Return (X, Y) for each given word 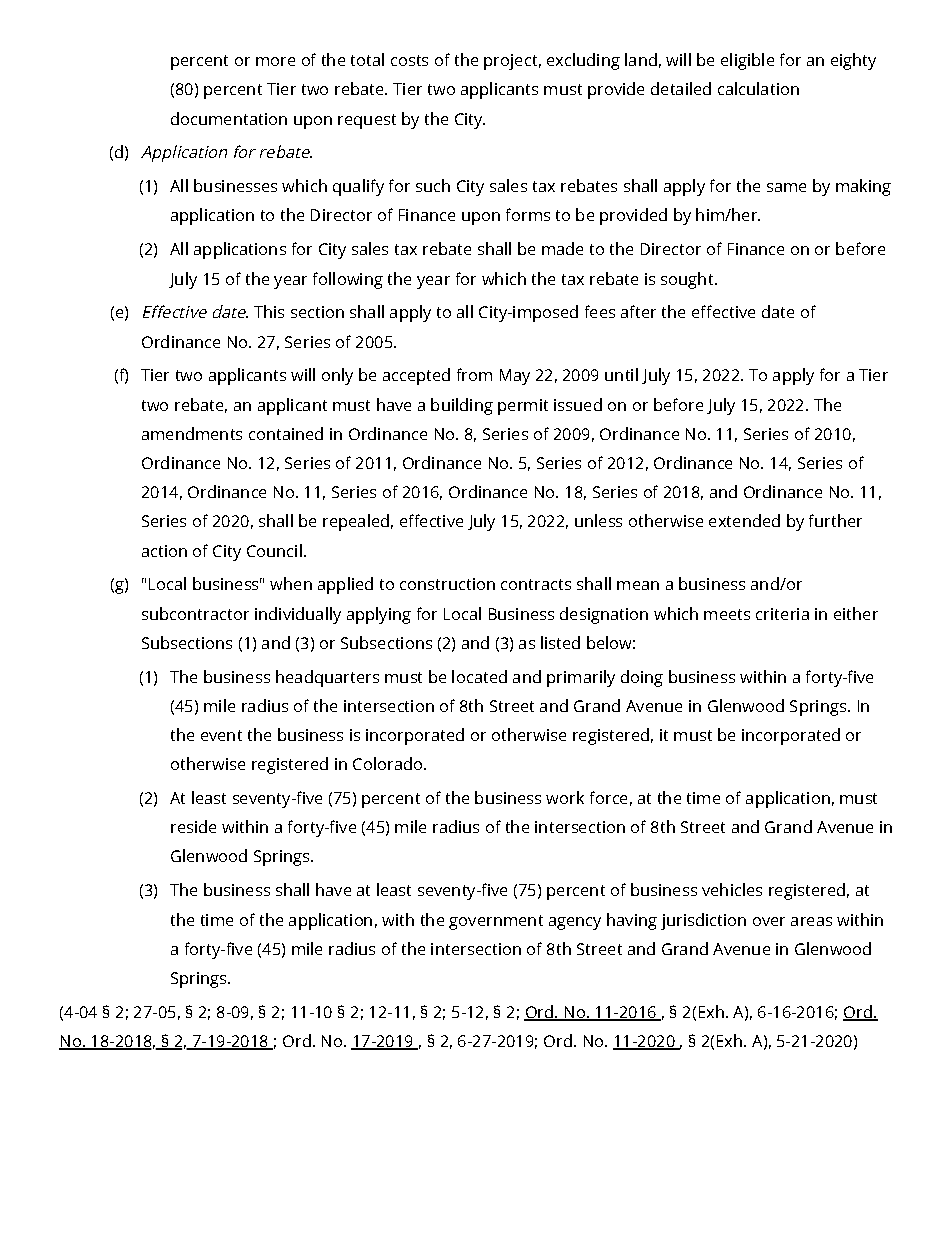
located (479, 676)
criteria (782, 614)
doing (642, 678)
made (562, 248)
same (786, 187)
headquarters (327, 678)
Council (274, 550)
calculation (758, 88)
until (621, 374)
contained (286, 433)
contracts (536, 584)
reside (193, 826)
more (275, 61)
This (269, 311)
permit (523, 407)
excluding (583, 61)
